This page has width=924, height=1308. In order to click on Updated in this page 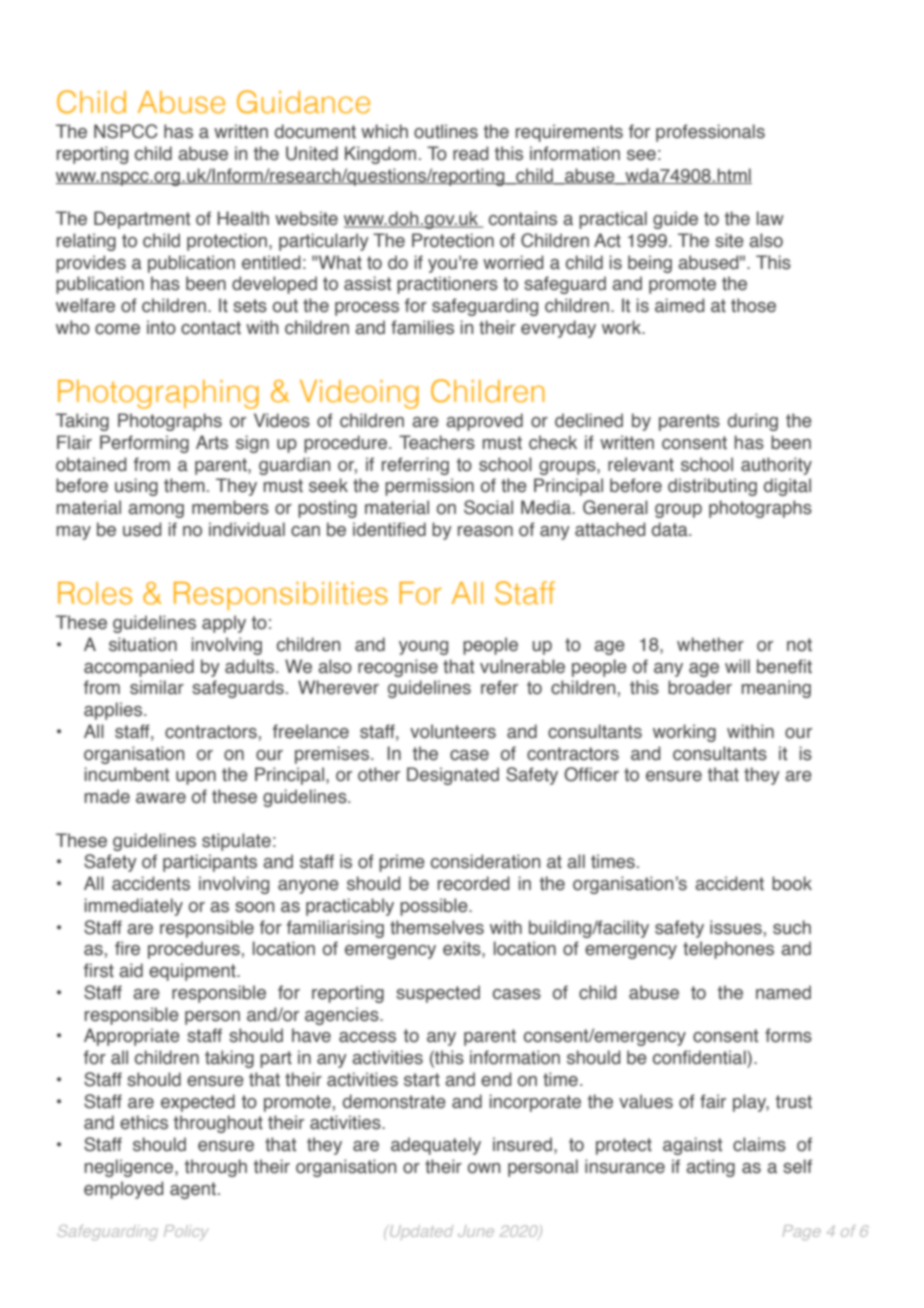, I will do `click(420, 1232)`.
